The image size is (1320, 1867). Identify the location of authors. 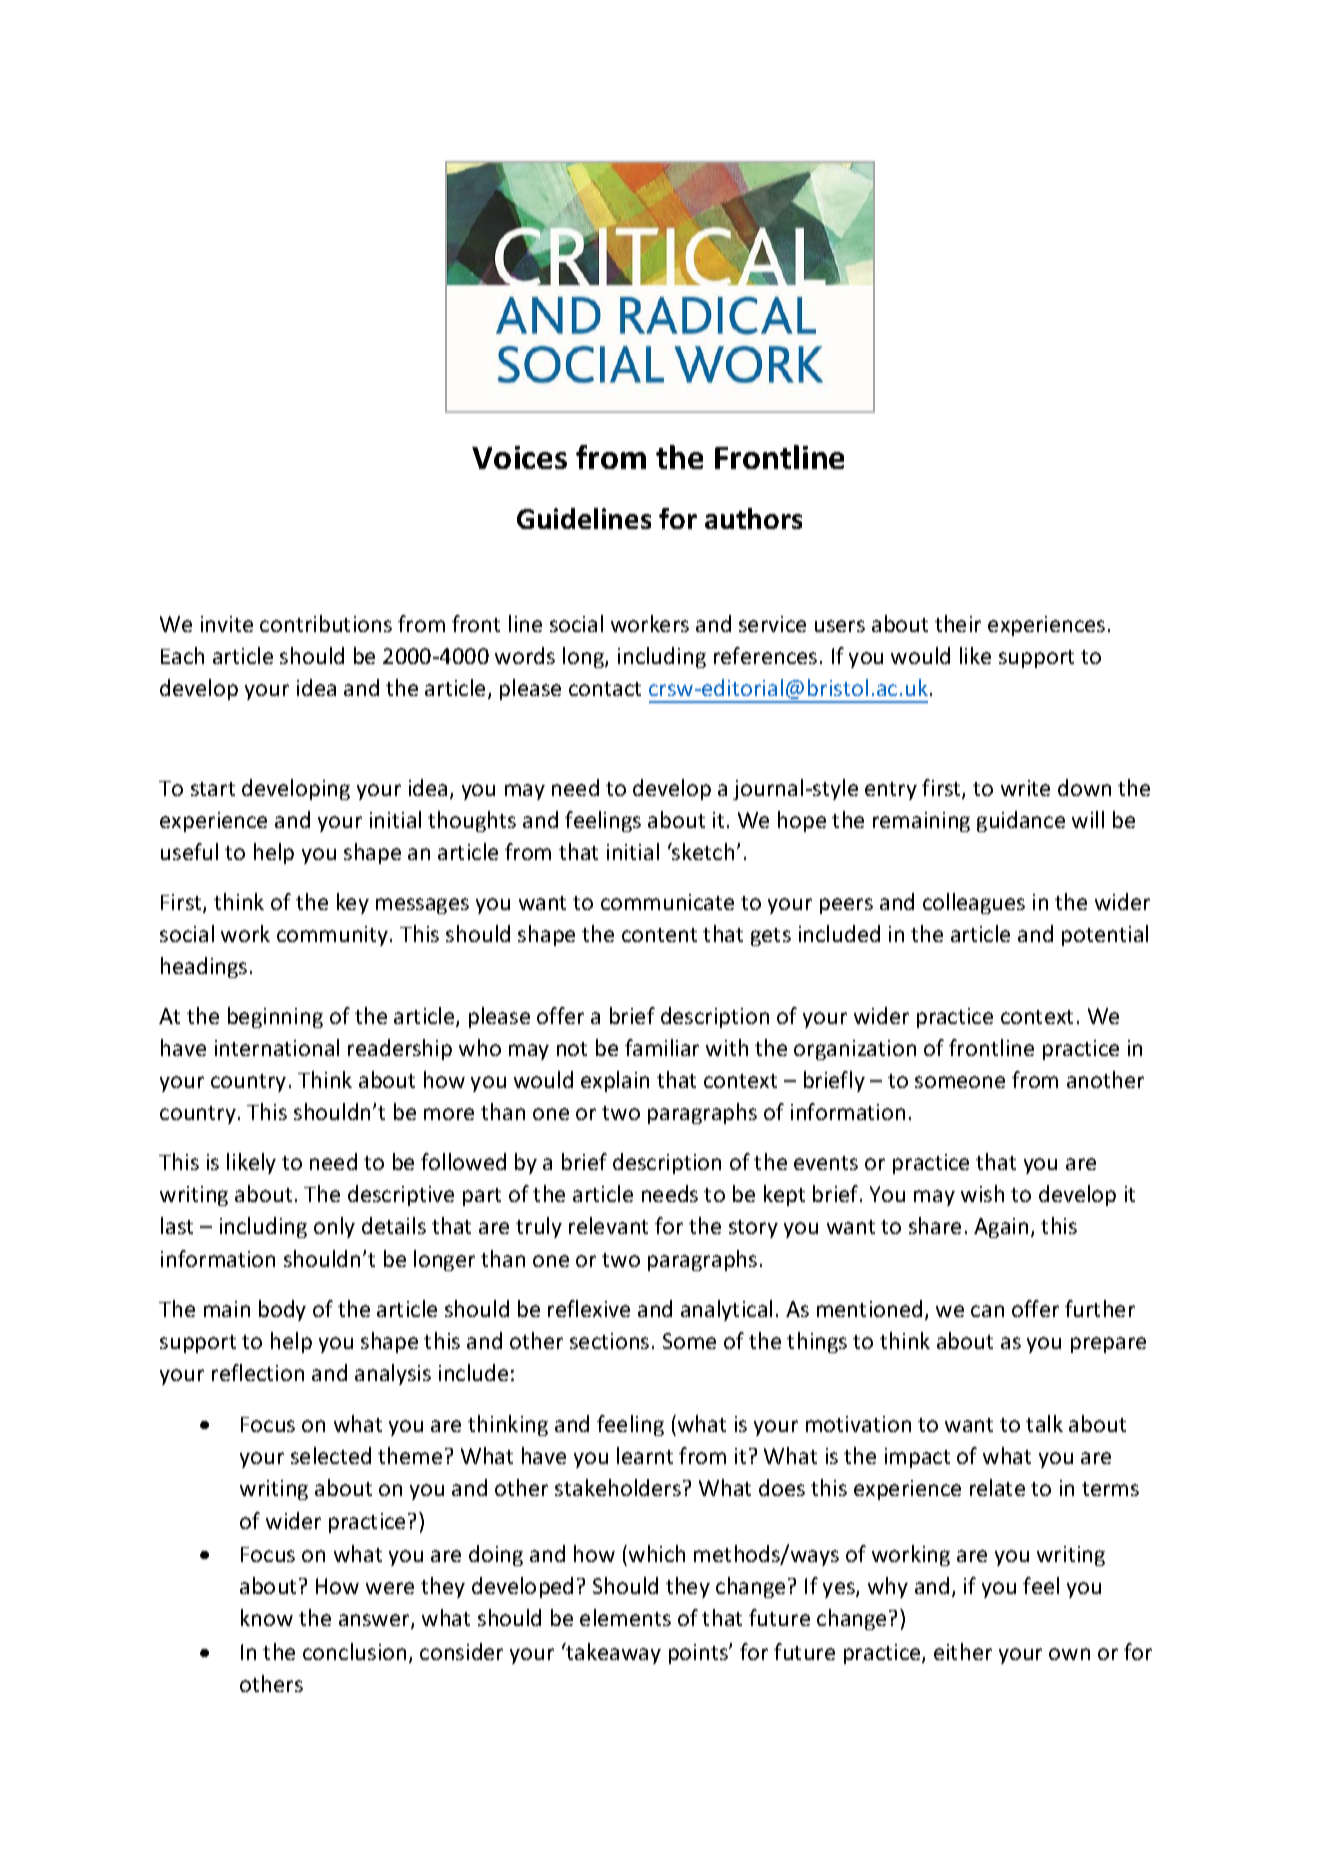
(753, 518).
